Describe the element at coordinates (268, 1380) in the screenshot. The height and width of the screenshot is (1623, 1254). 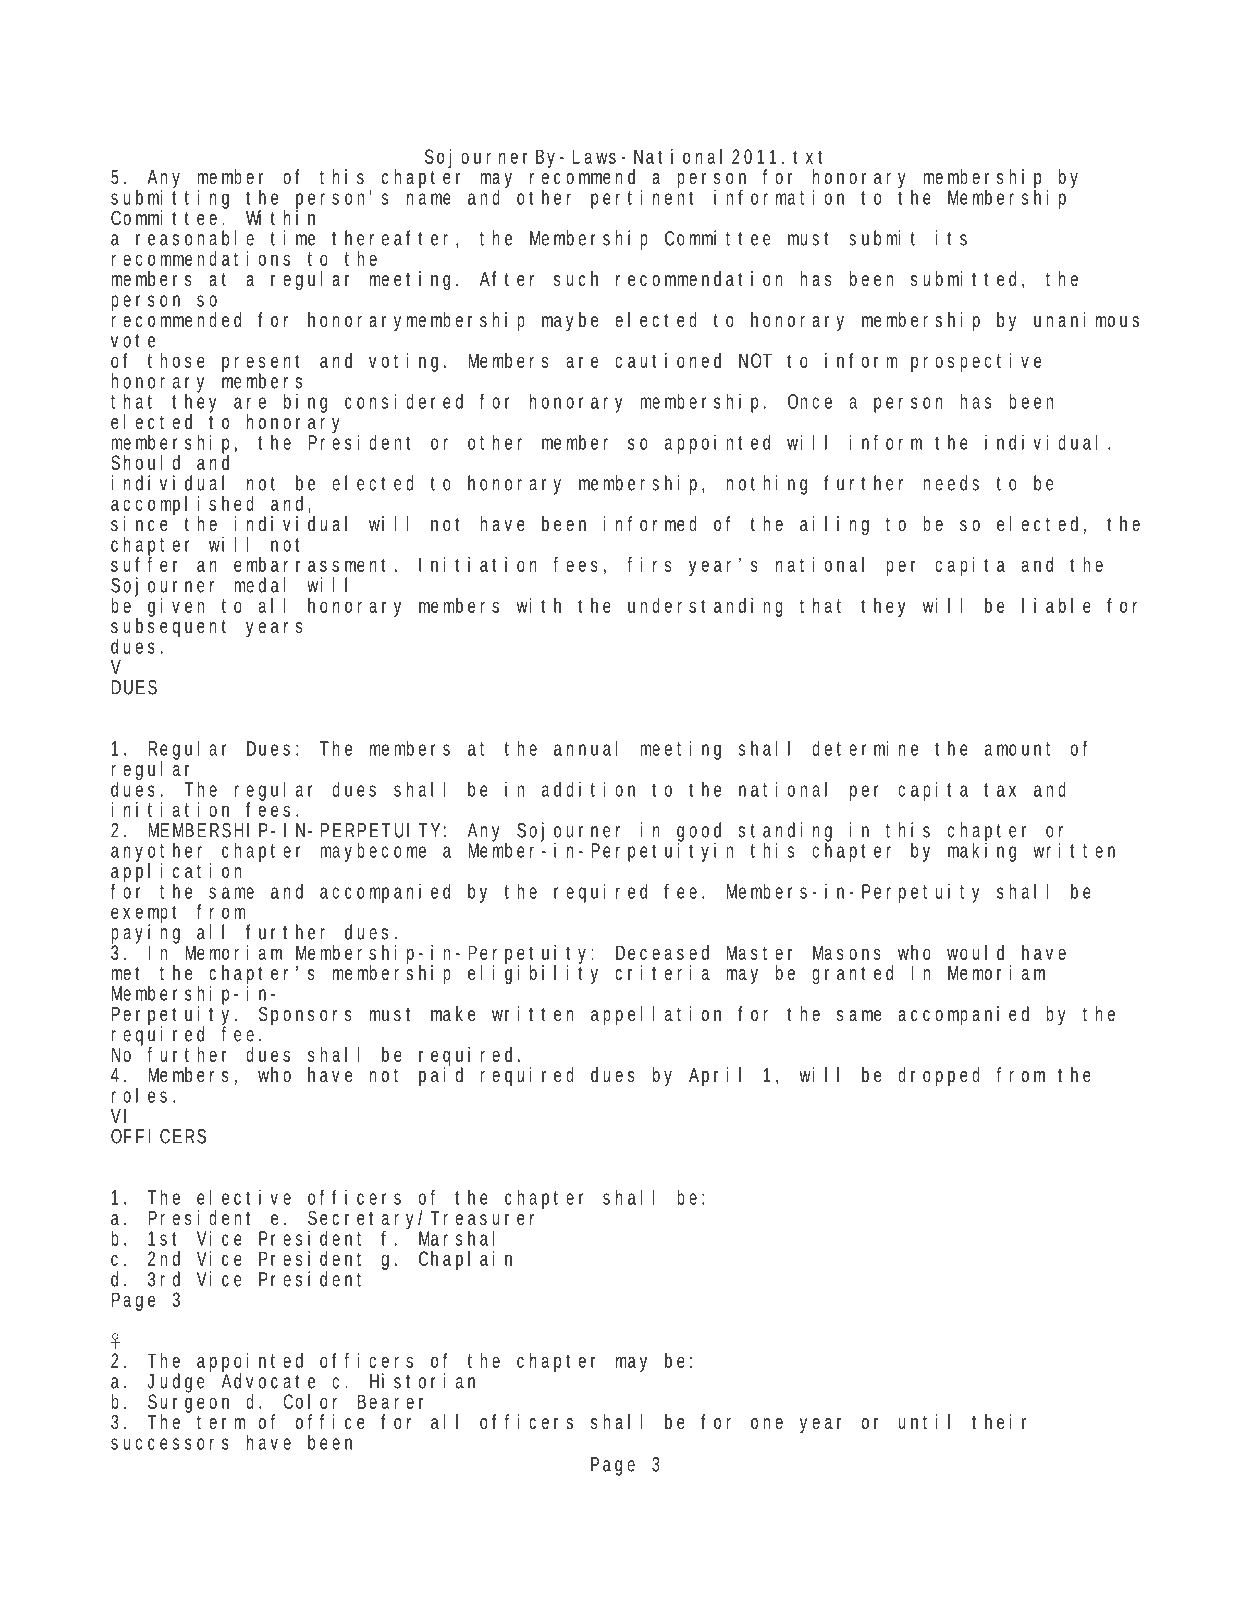
I see `Advocate` at that location.
